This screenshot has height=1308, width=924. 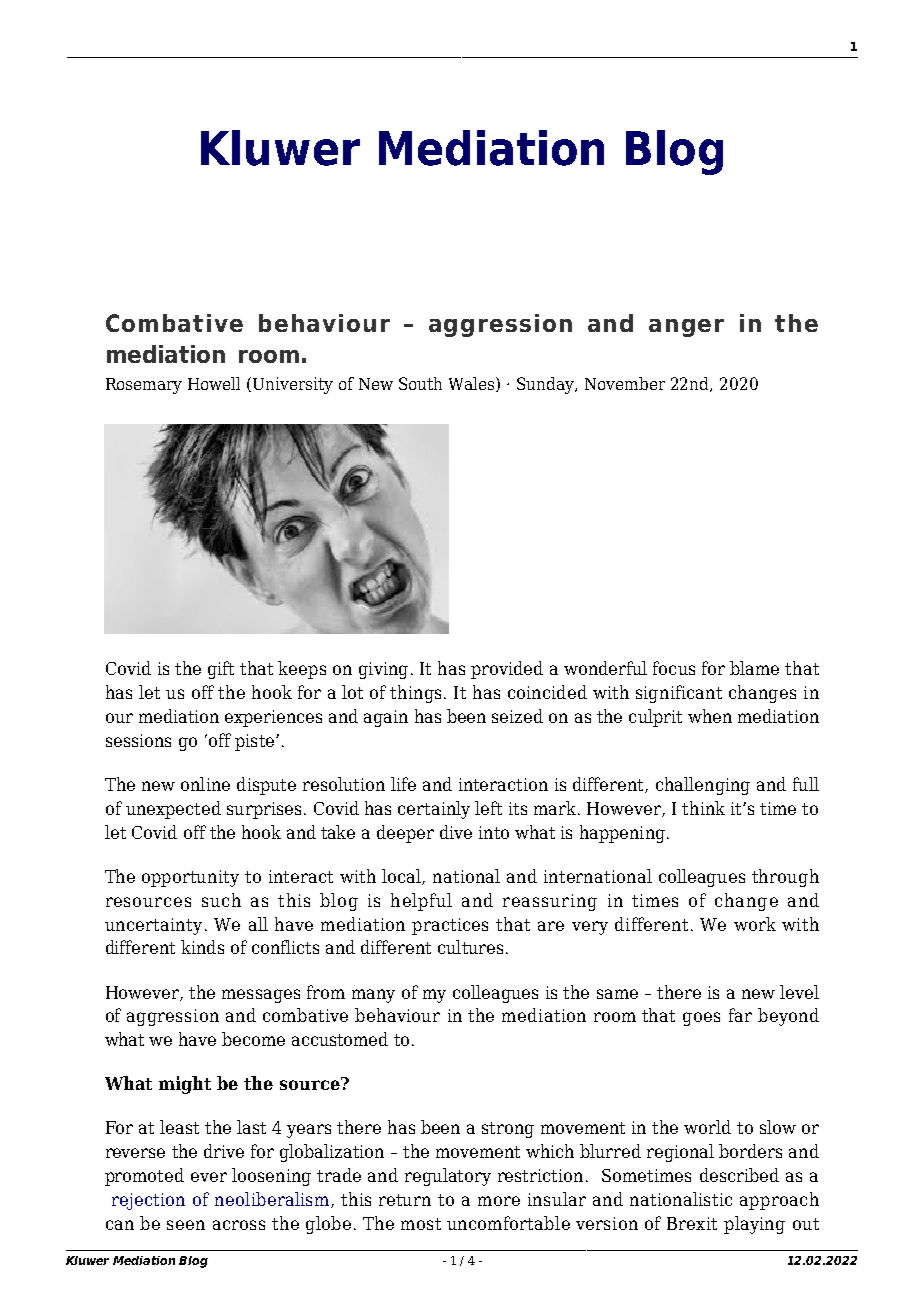 I want to click on practices, so click(x=450, y=926).
